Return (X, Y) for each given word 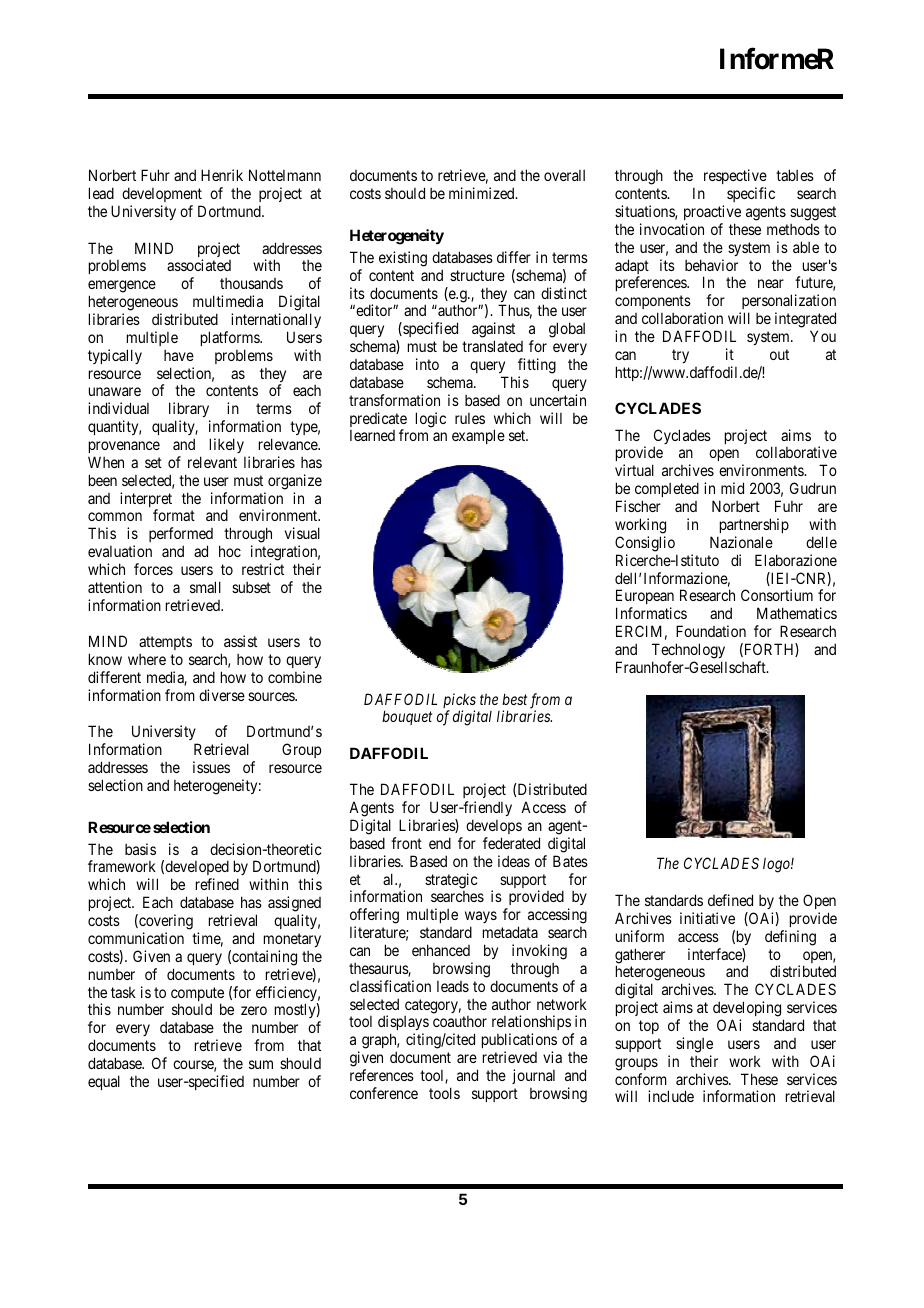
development (162, 194)
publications (519, 1042)
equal (104, 1082)
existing (403, 259)
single (694, 1045)
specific (751, 194)
